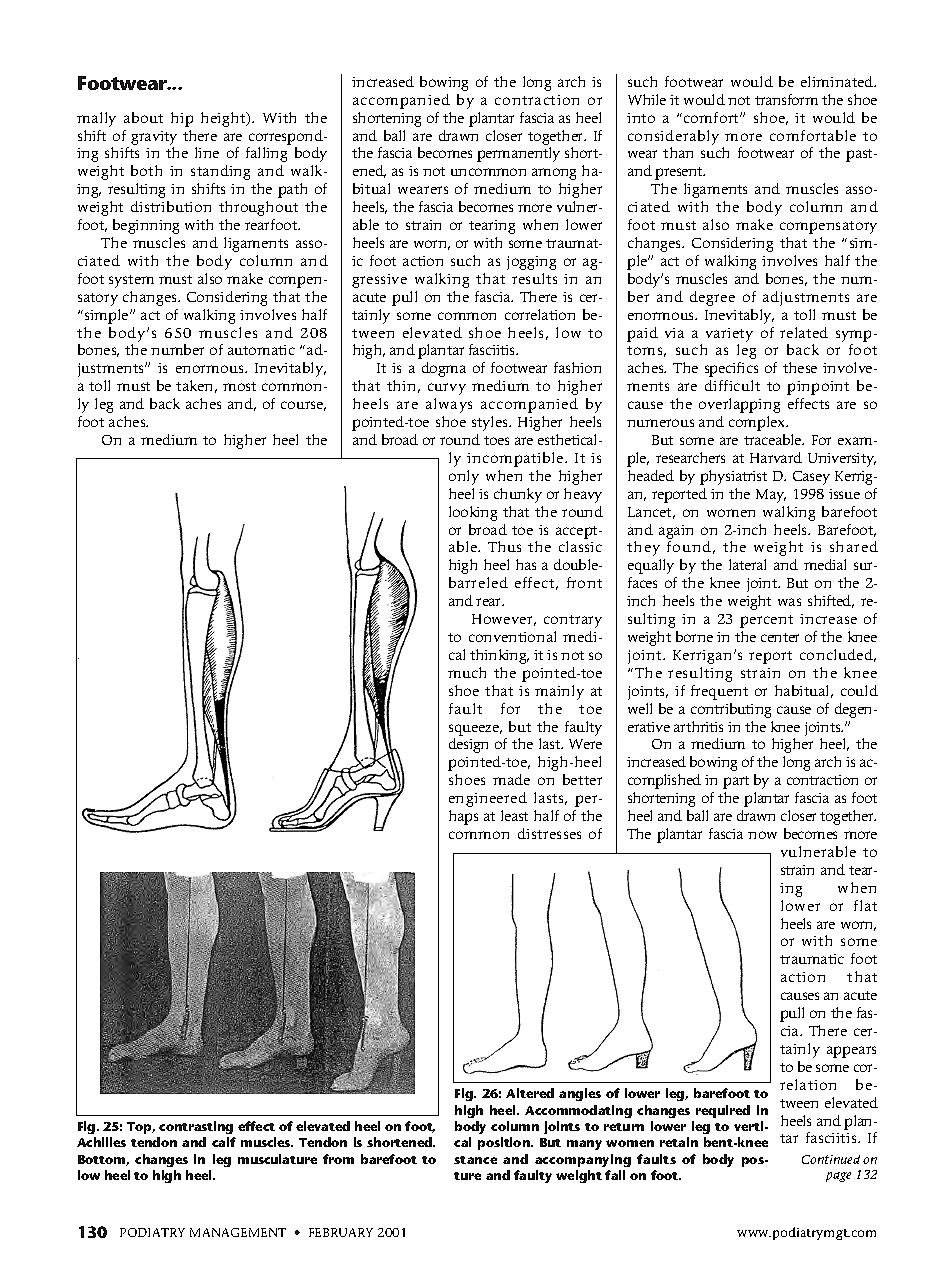 Image resolution: width=952 pixels, height=1275 pixels. I want to click on curvy, so click(447, 389).
